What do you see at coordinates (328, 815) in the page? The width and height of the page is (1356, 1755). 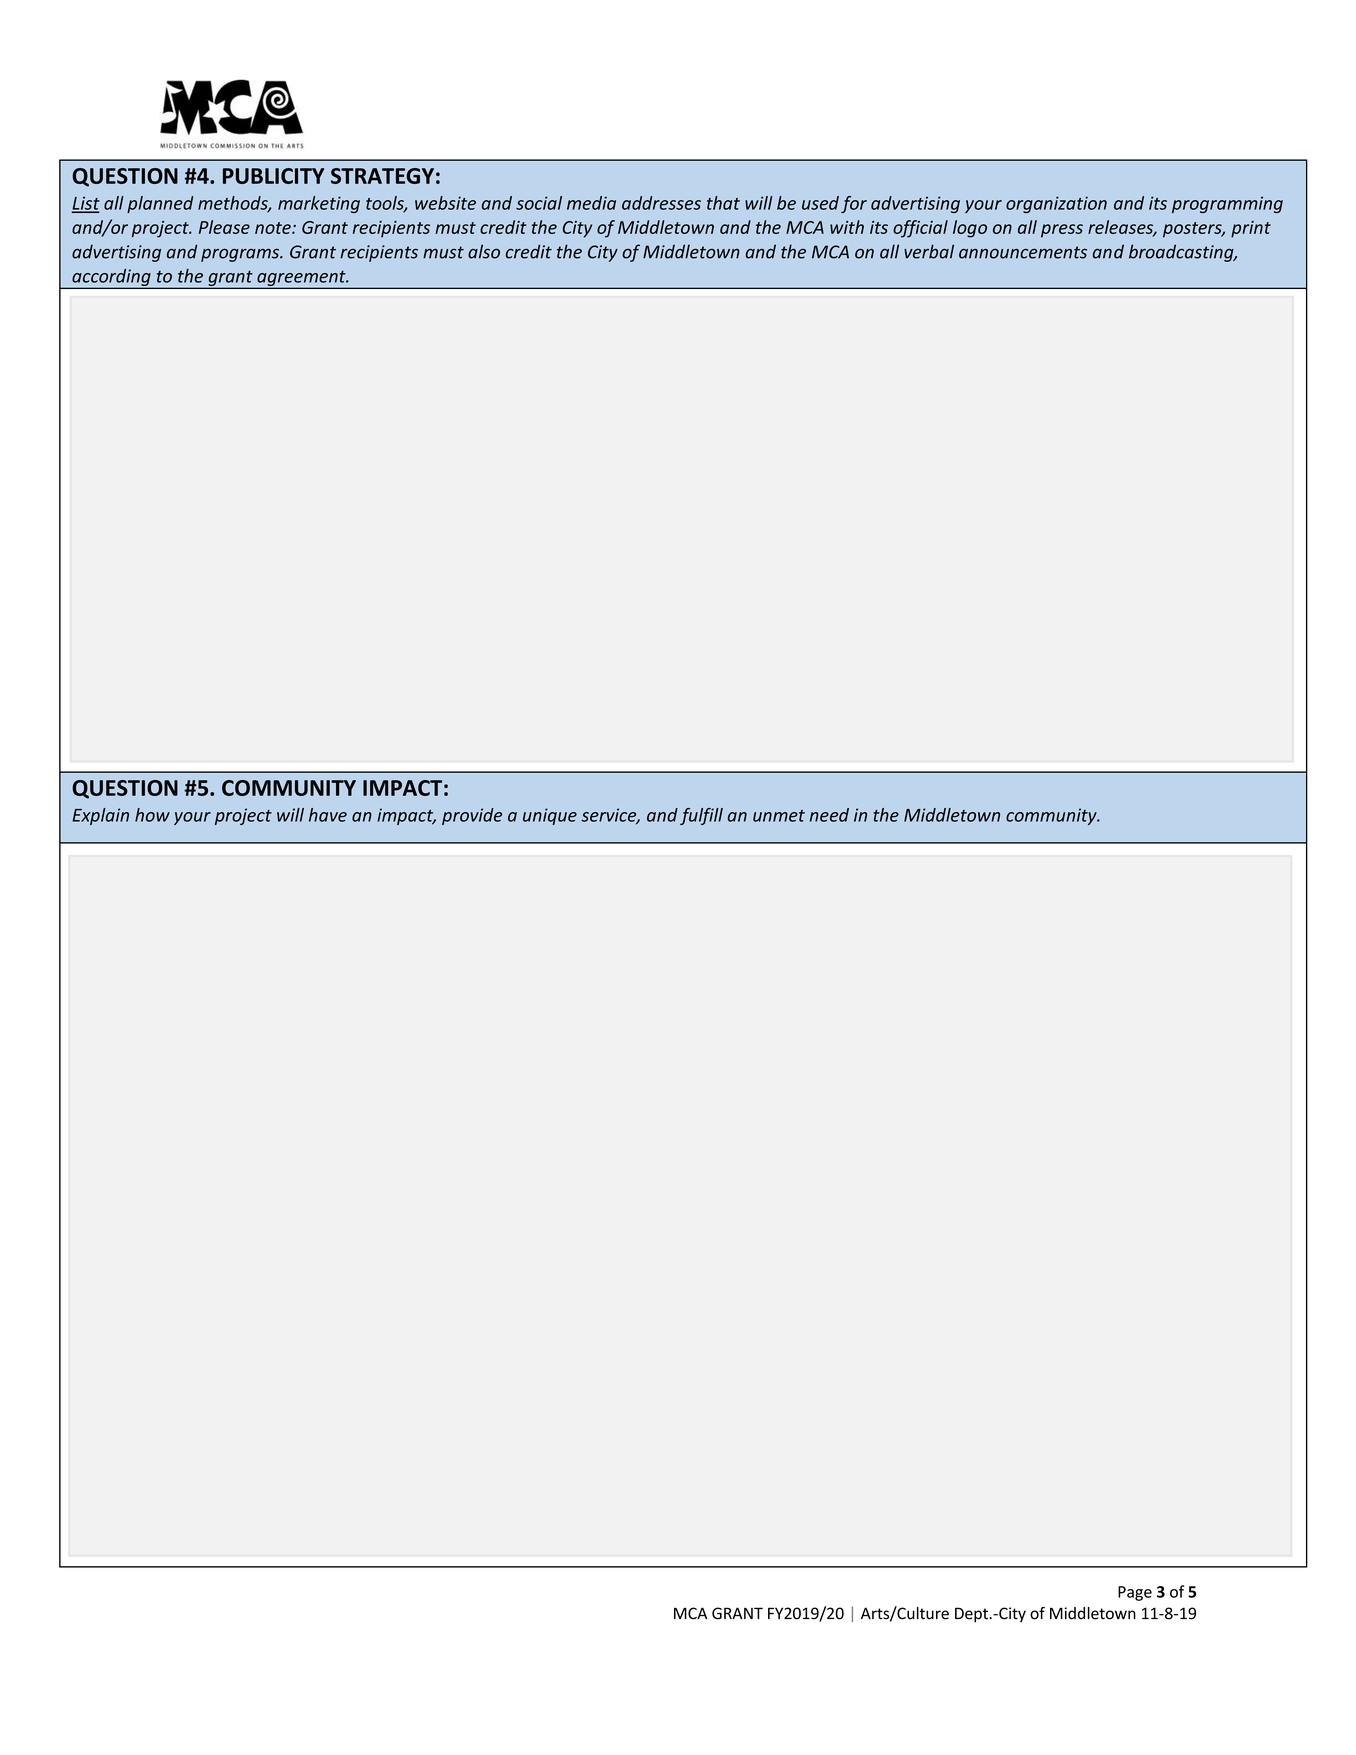 I see `have` at bounding box center [328, 815].
